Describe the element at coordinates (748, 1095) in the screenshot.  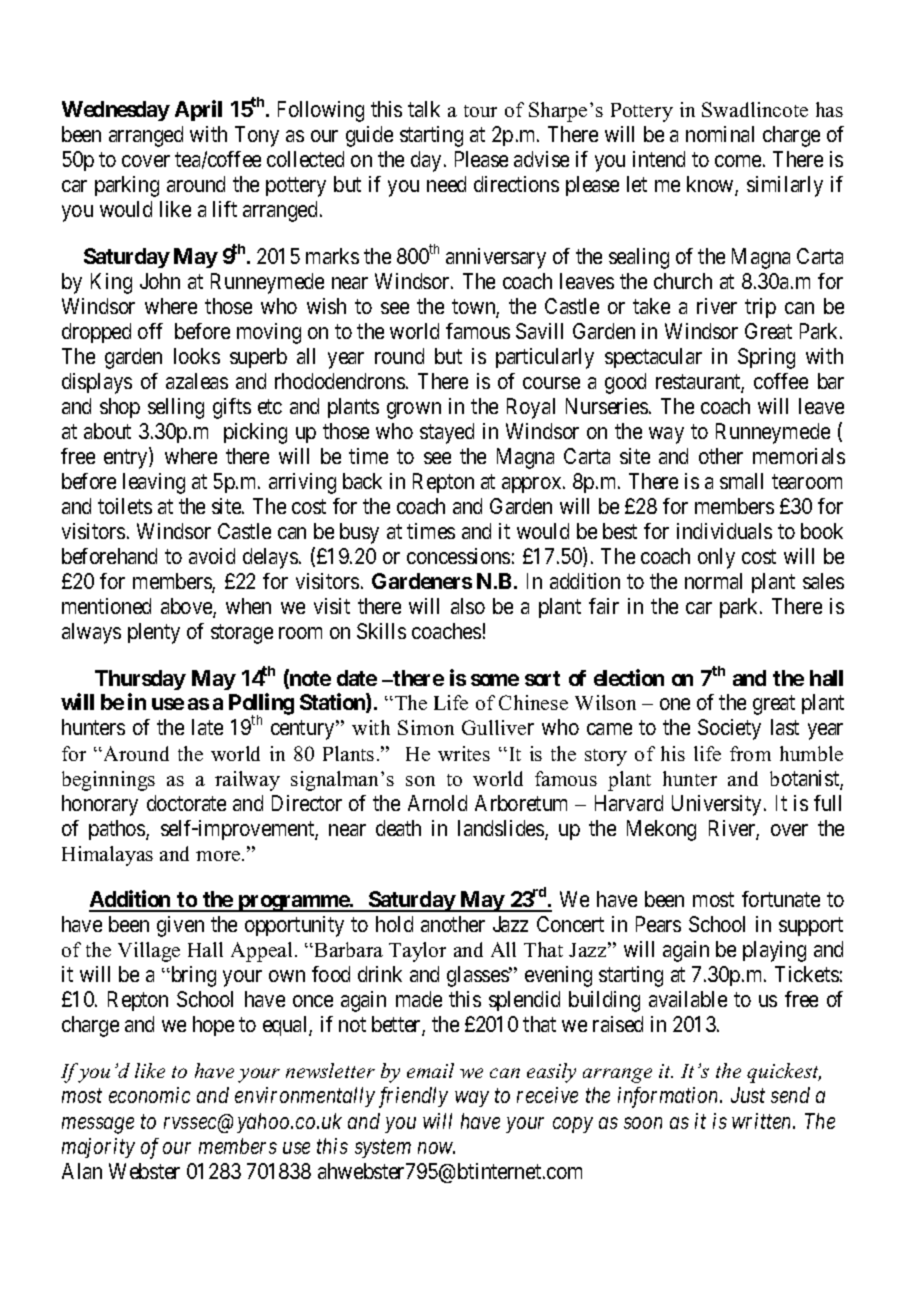
I see `Just` at that location.
